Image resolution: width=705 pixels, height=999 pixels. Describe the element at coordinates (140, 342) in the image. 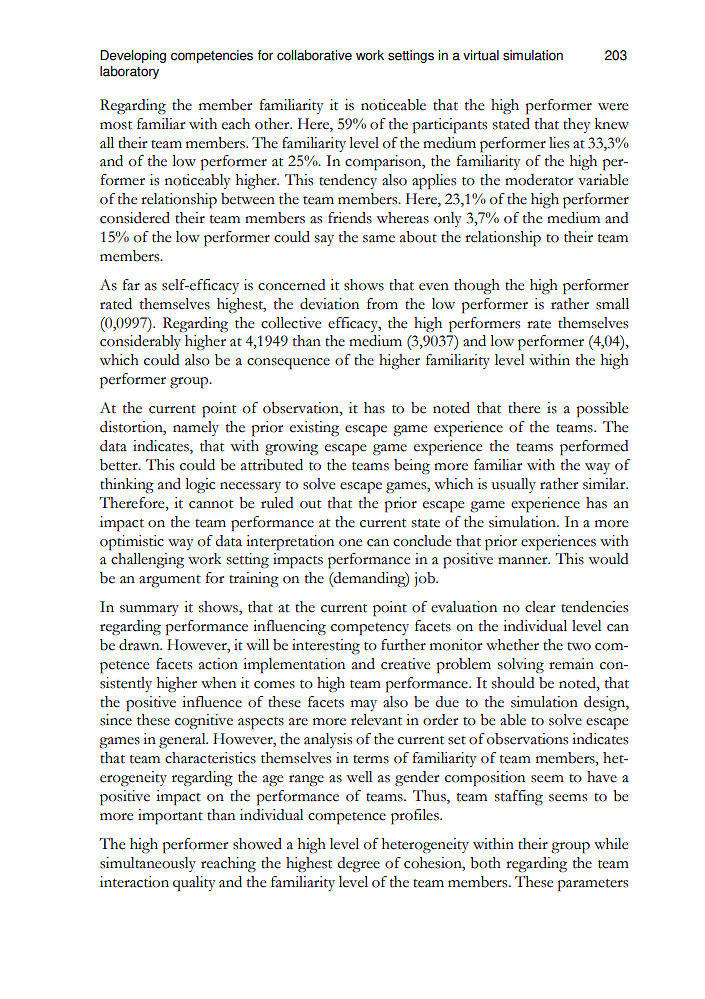

I see `considerably` at that location.
